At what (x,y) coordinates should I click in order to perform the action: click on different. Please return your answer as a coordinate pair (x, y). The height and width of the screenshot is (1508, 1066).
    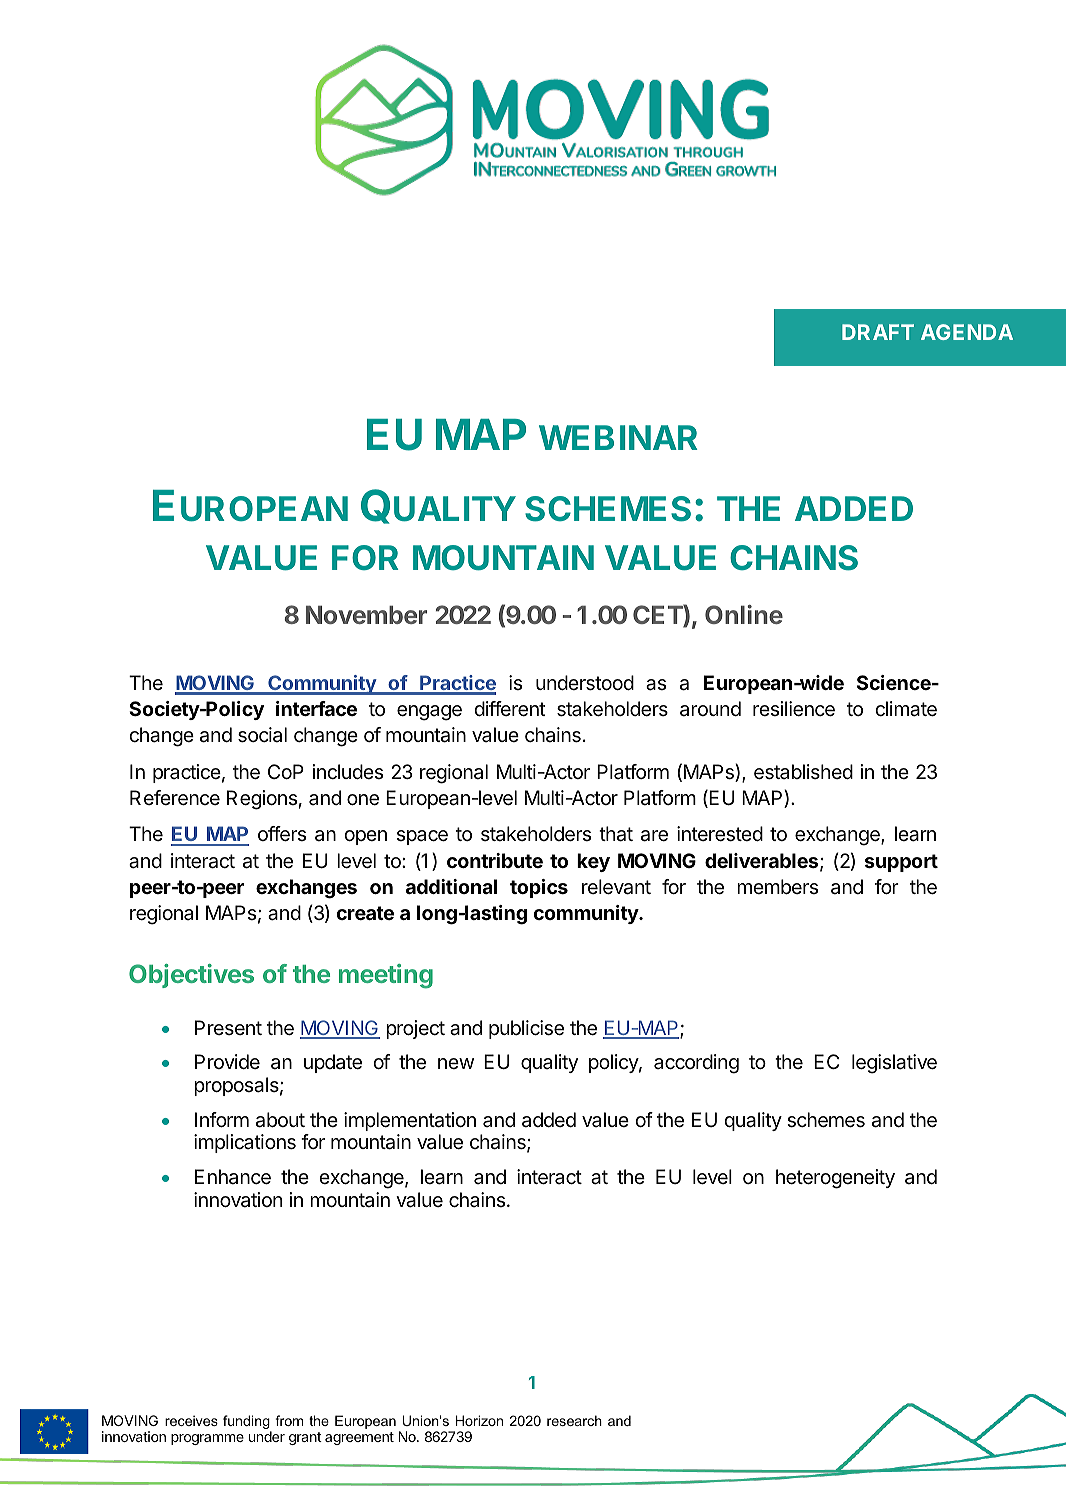
    Looking at the image, I should click on (510, 709).
